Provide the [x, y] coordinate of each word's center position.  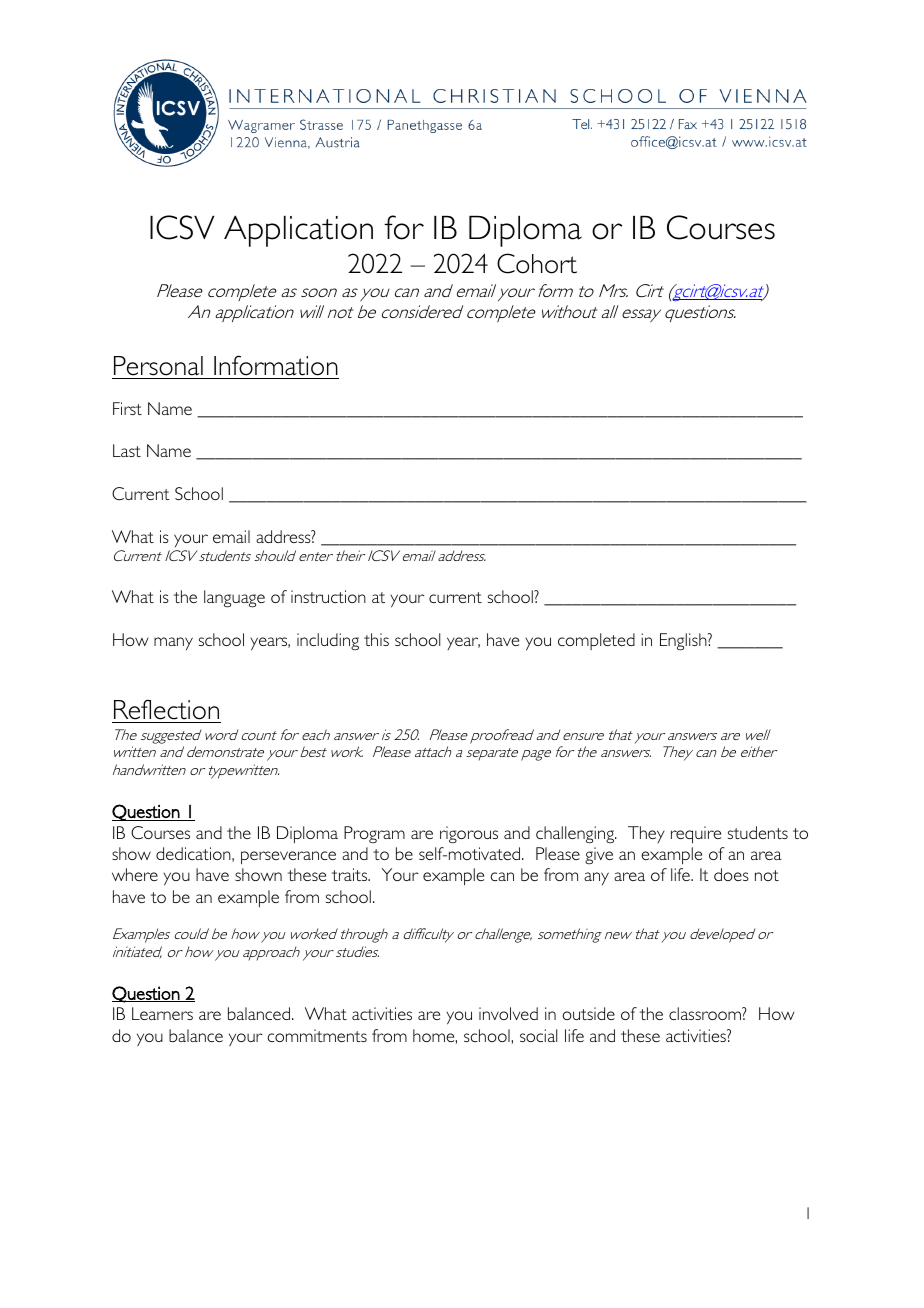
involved [508, 1013]
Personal [158, 366]
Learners [162, 1013]
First [127, 408]
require [696, 835]
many [173, 643]
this [376, 639]
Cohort [537, 263]
